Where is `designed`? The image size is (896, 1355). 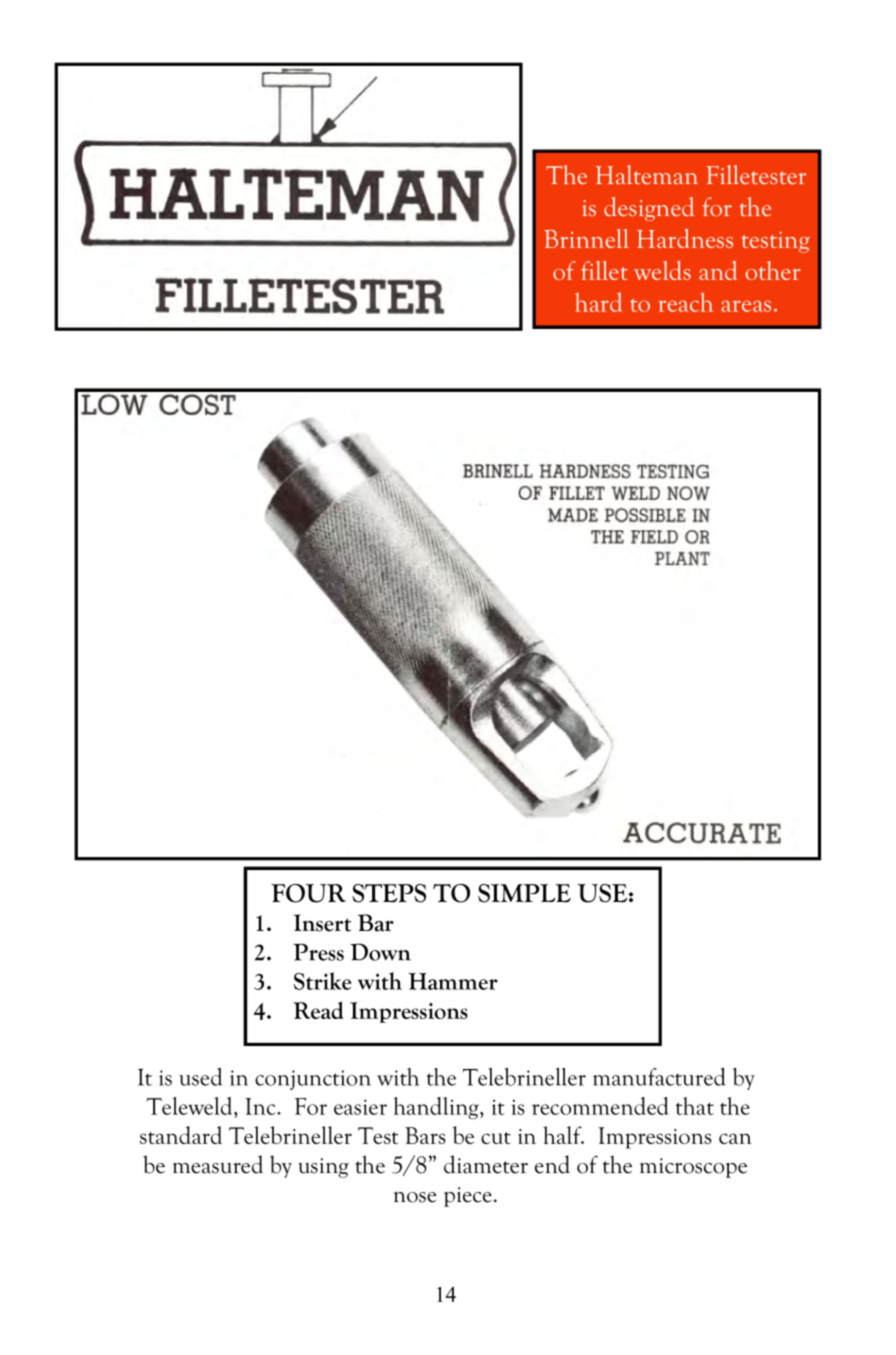 designed is located at coordinates (649, 209).
